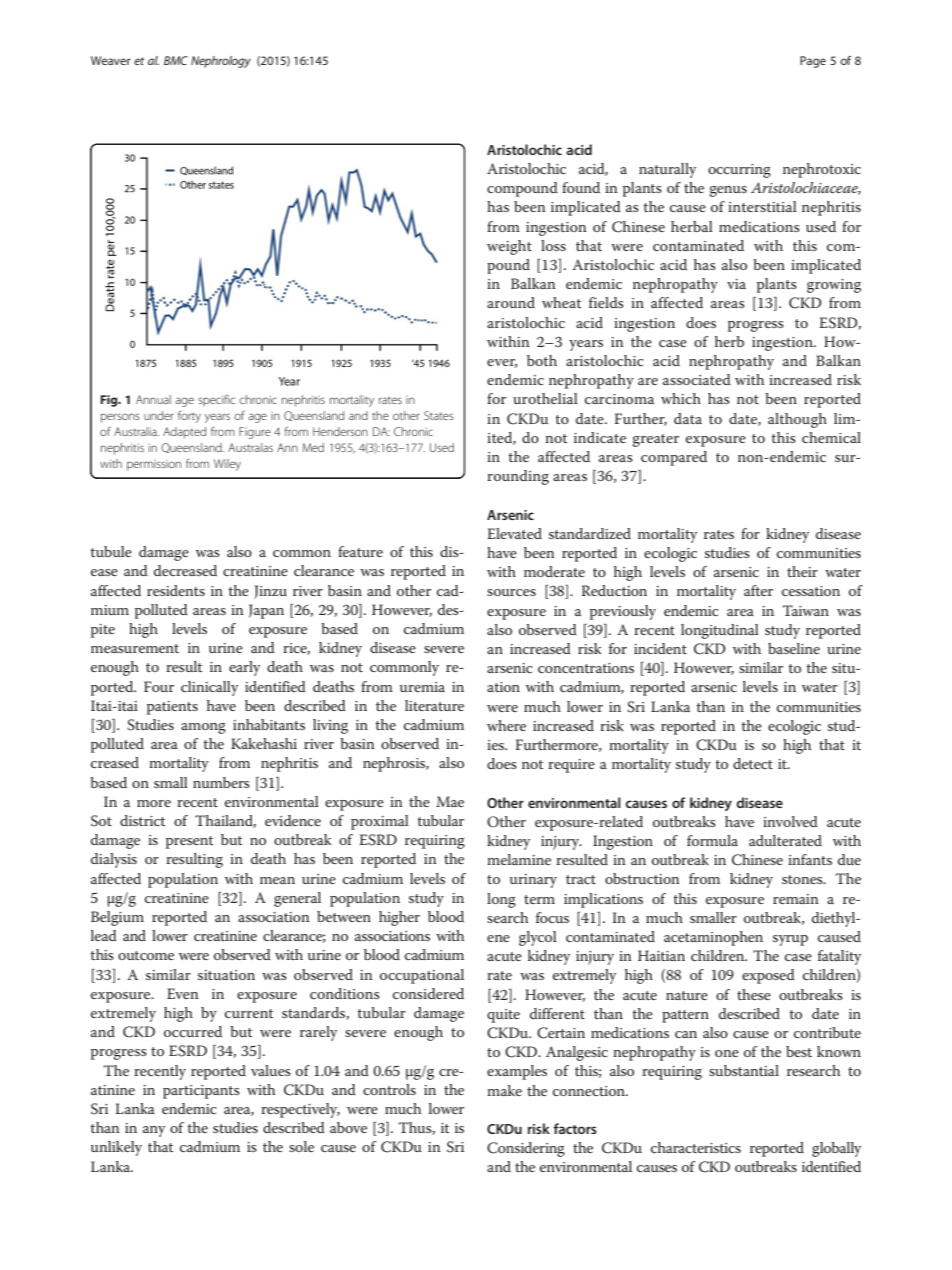 The image size is (952, 1270). I want to click on found, so click(581, 187).
